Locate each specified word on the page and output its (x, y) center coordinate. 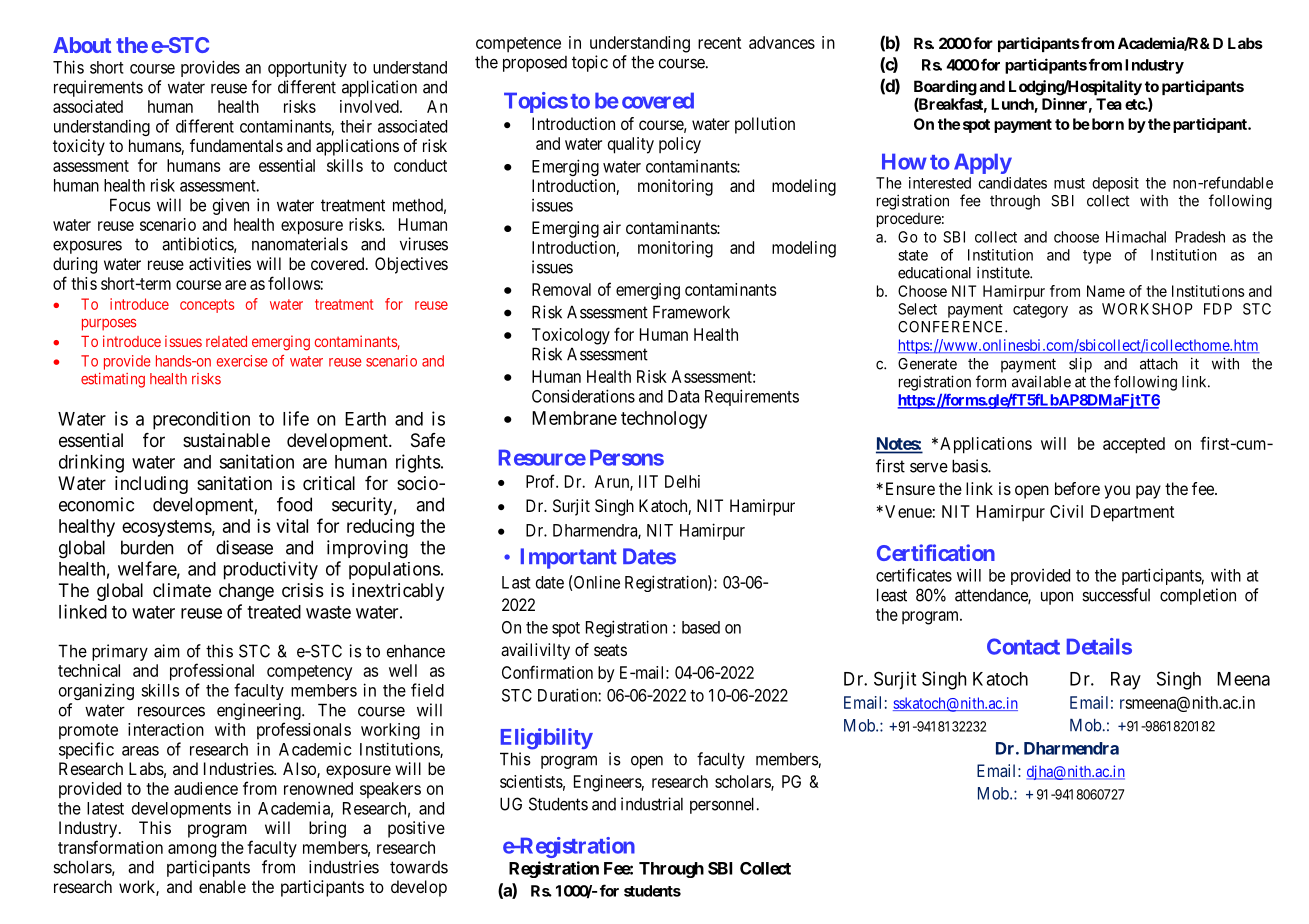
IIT (648, 481)
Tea (1109, 104)
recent (719, 43)
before (1077, 488)
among (192, 851)
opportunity (307, 68)
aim (167, 651)
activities (220, 263)
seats (610, 650)
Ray (1126, 681)
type (1097, 257)
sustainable (226, 440)
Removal (561, 289)
